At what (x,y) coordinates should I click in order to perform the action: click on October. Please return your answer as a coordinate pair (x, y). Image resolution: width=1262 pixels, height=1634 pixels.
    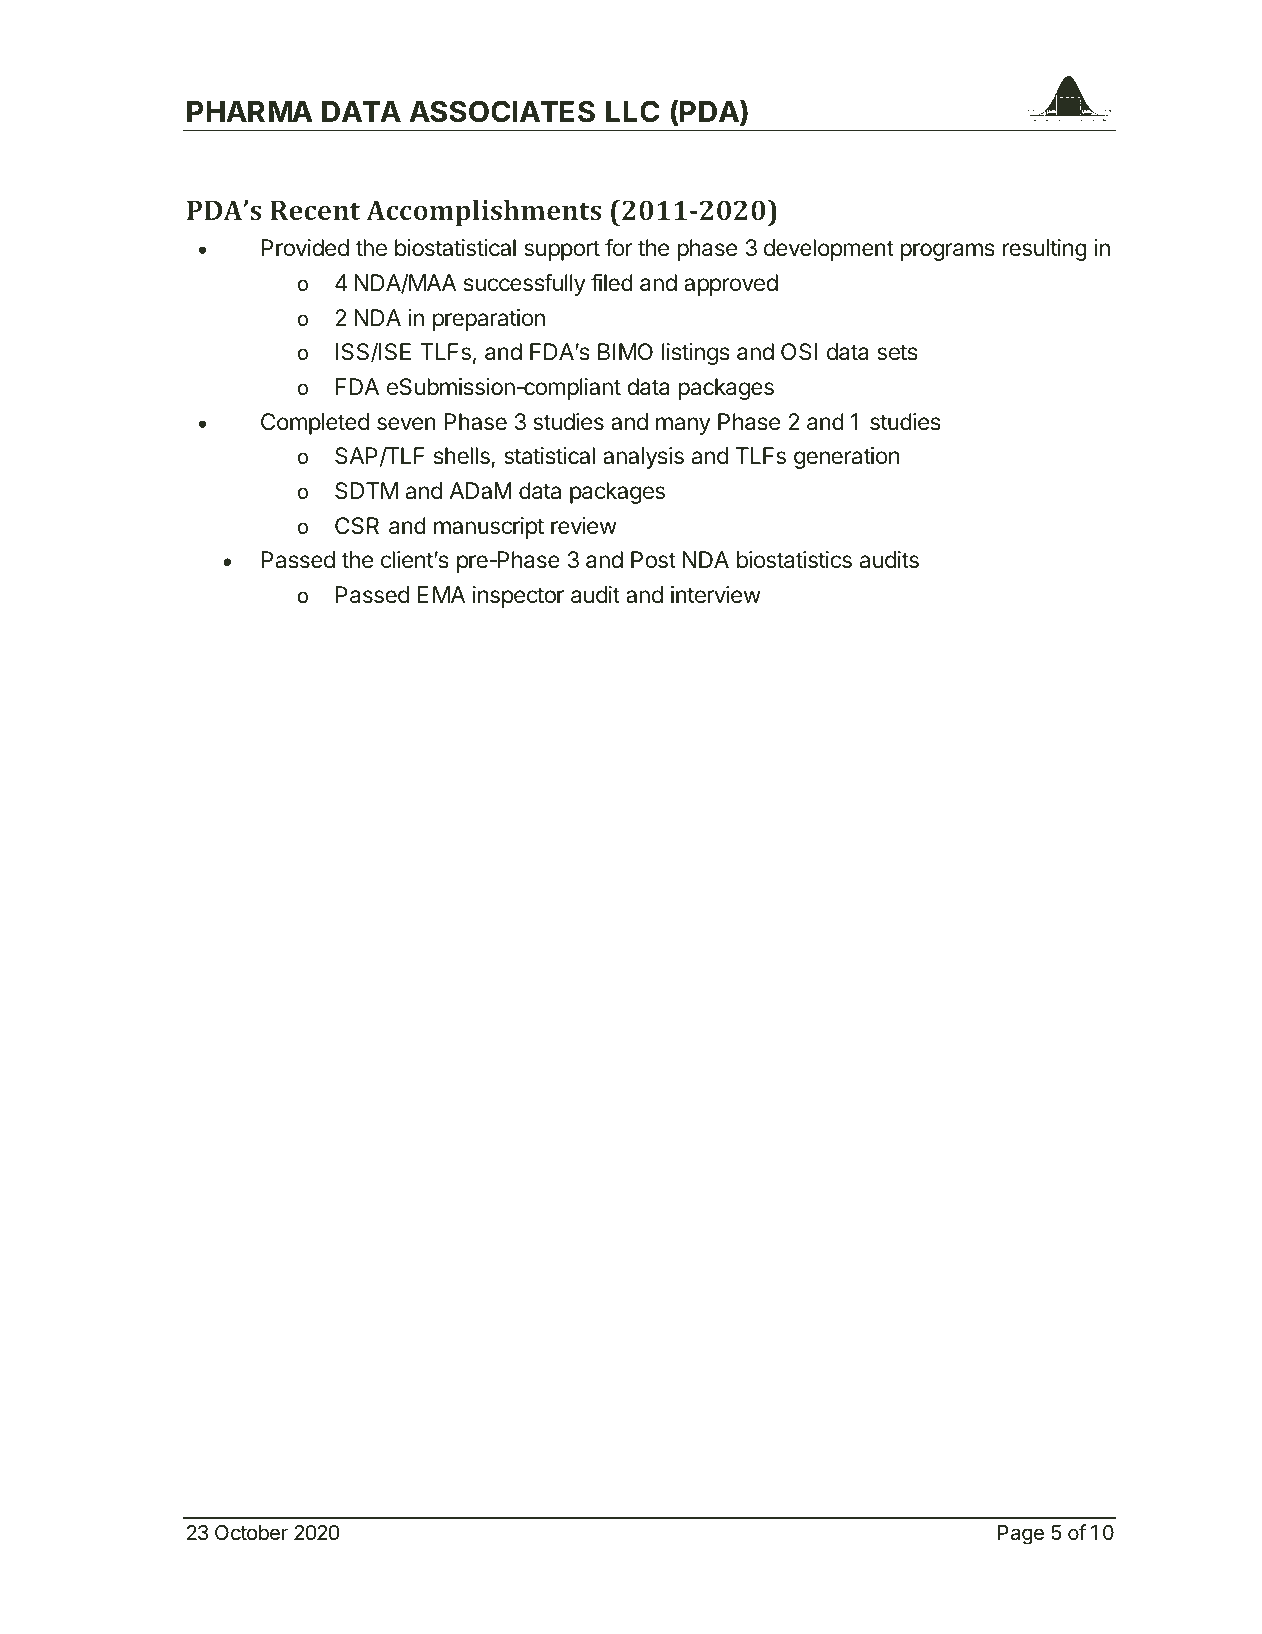
    Looking at the image, I should click on (251, 1533).
